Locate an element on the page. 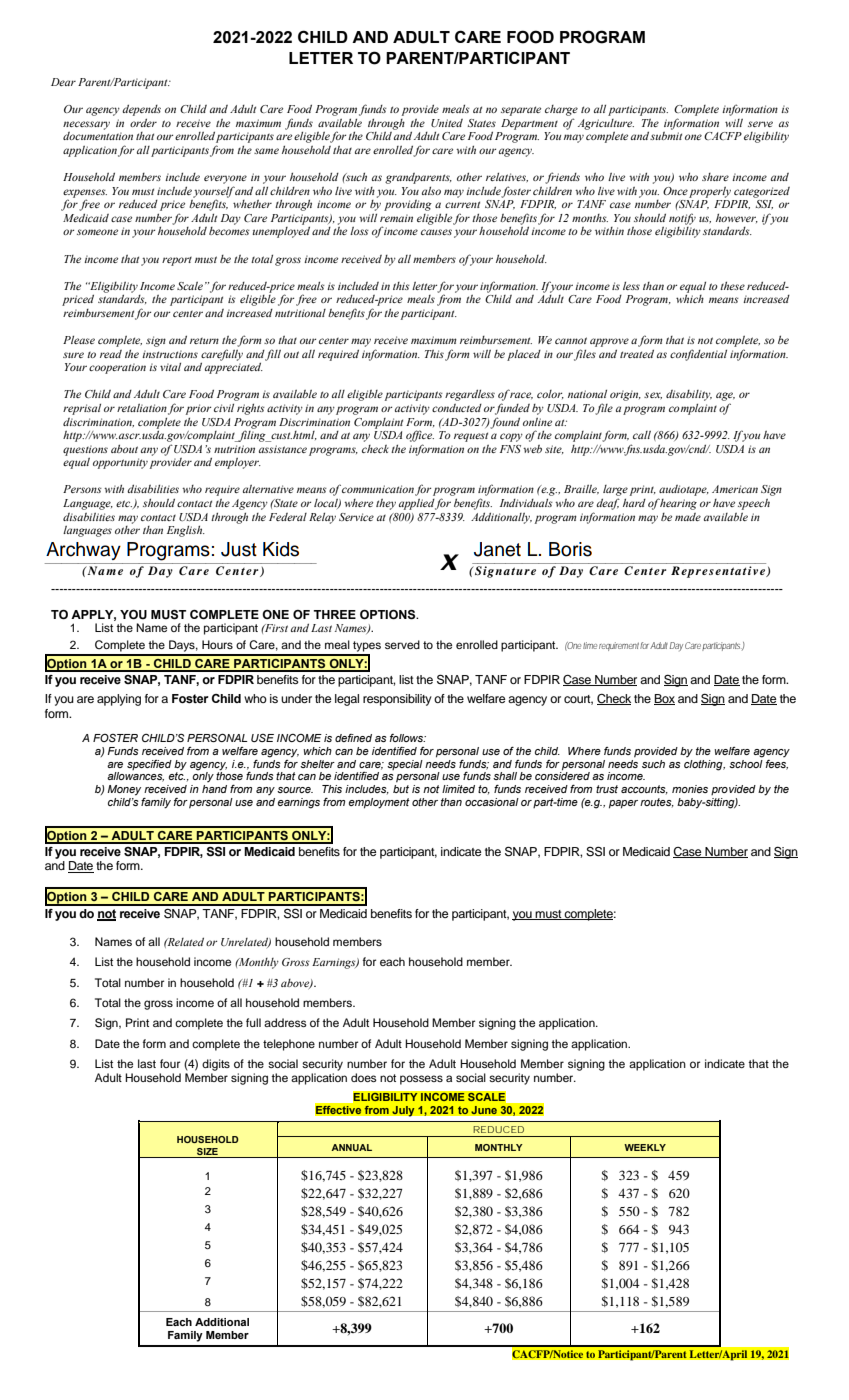  July is located at coordinates (403, 1111).
